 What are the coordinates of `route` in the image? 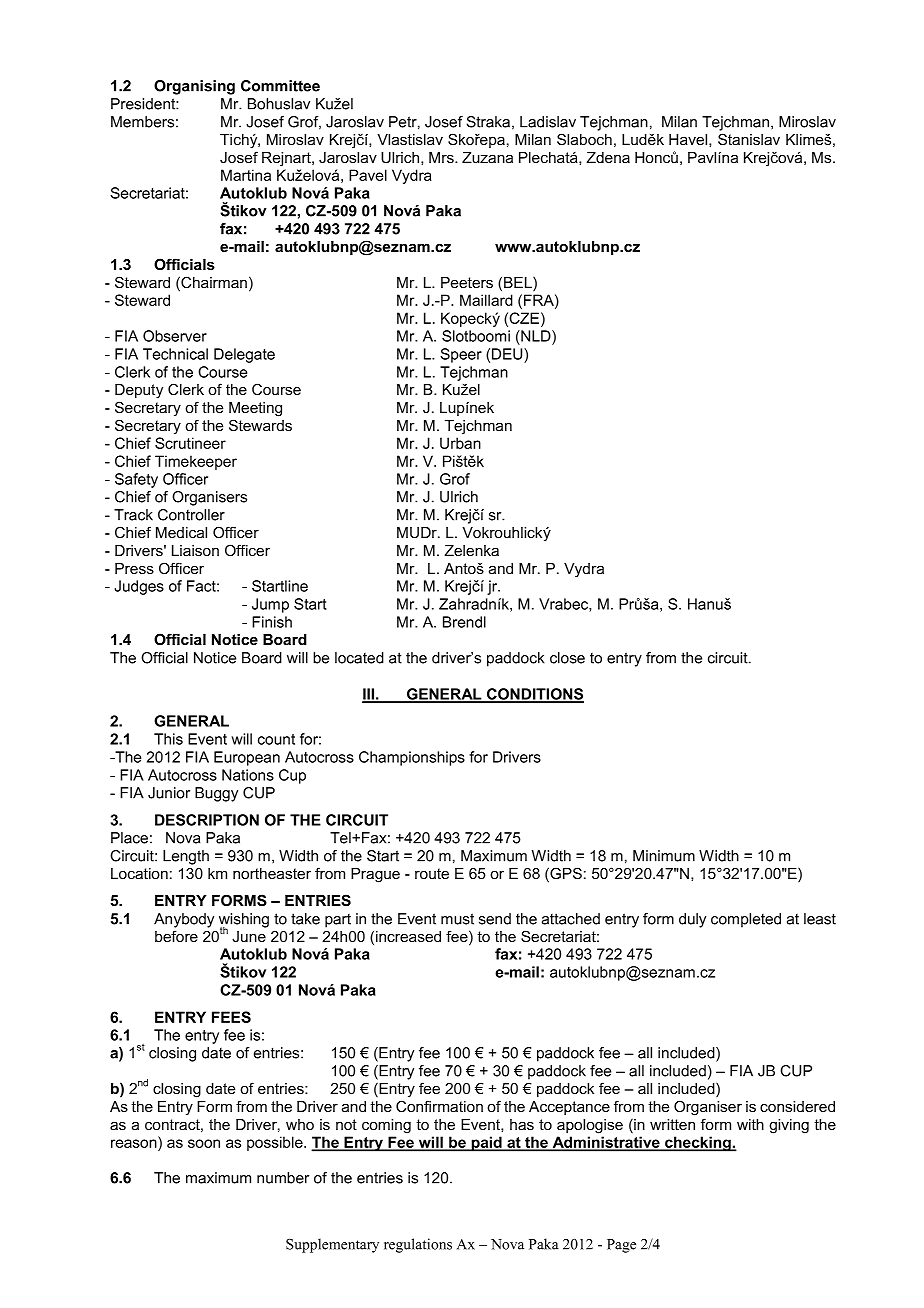 It's located at (432, 873).
